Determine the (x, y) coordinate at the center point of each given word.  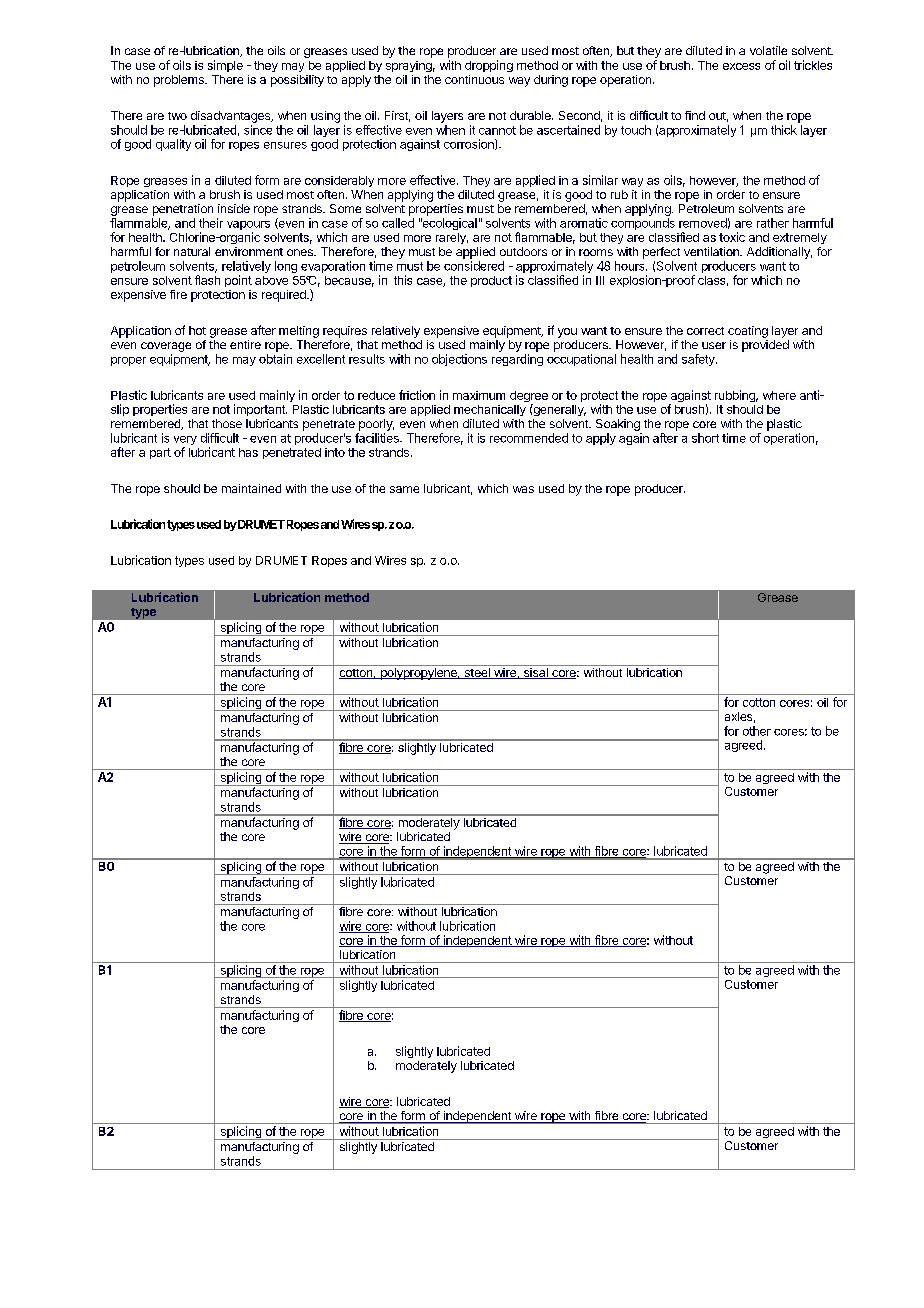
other (757, 731)
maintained (251, 488)
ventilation (712, 251)
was (523, 489)
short (705, 438)
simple (225, 66)
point (238, 281)
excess (741, 66)
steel (477, 673)
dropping (489, 66)
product (491, 281)
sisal (535, 673)
